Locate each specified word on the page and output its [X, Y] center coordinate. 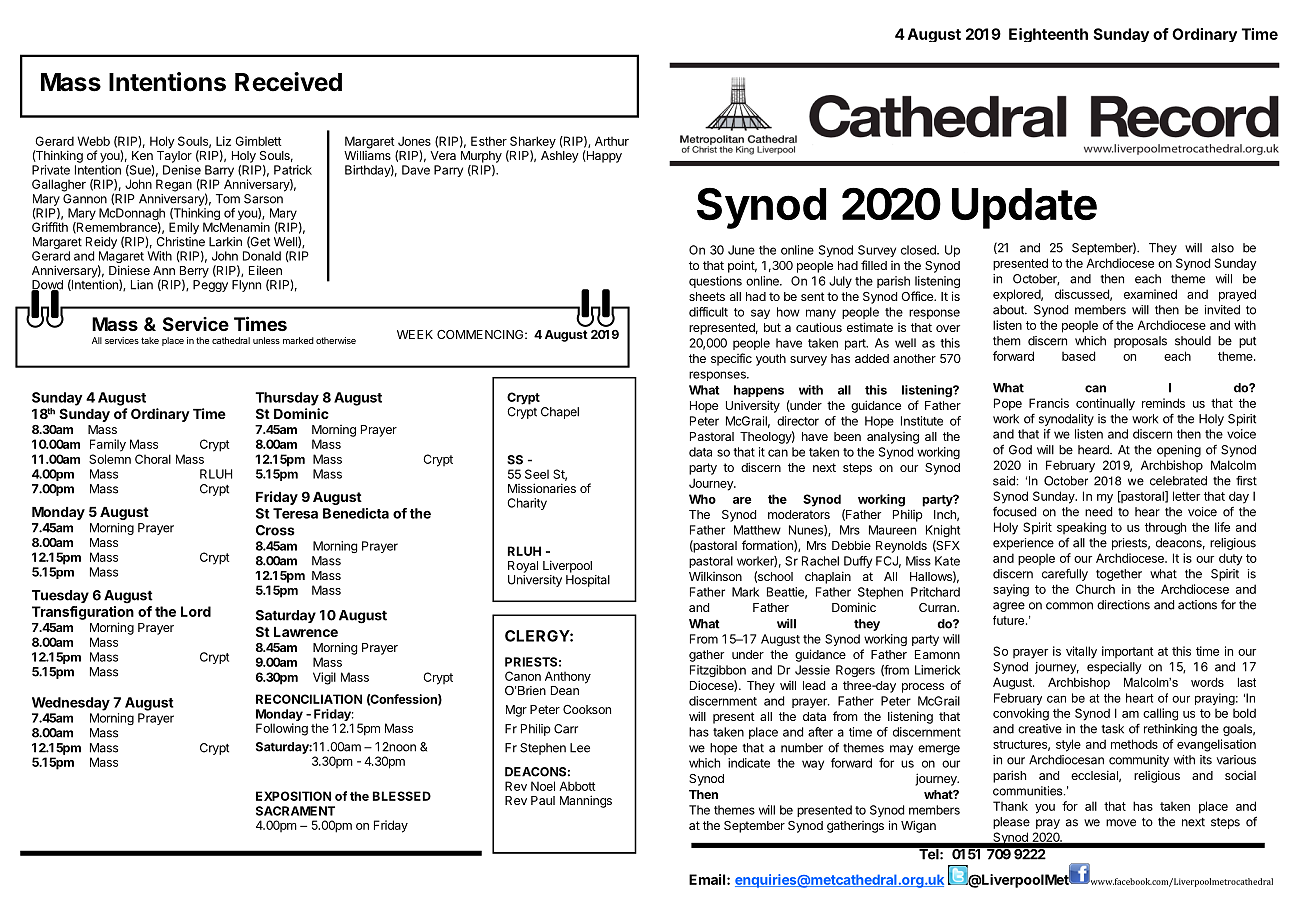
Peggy [210, 286]
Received [288, 82]
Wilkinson [715, 576]
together [1119, 575]
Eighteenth [1048, 35]
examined [1150, 294]
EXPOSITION [293, 796]
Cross [275, 530]
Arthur [612, 141]
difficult [708, 312]
